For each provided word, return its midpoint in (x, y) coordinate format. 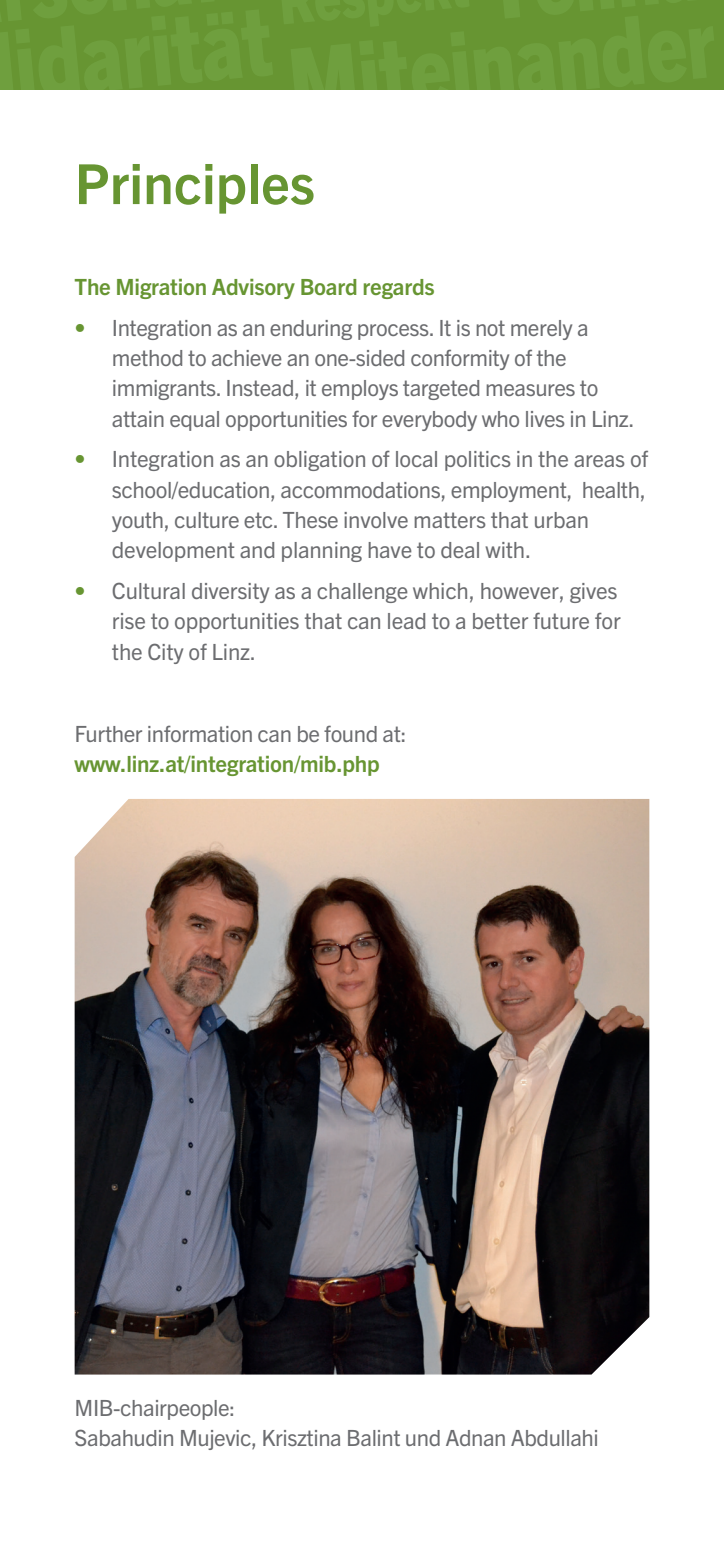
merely (541, 330)
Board (329, 287)
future (561, 620)
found (350, 733)
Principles (196, 189)
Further (109, 734)
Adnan (475, 1438)
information (200, 733)
